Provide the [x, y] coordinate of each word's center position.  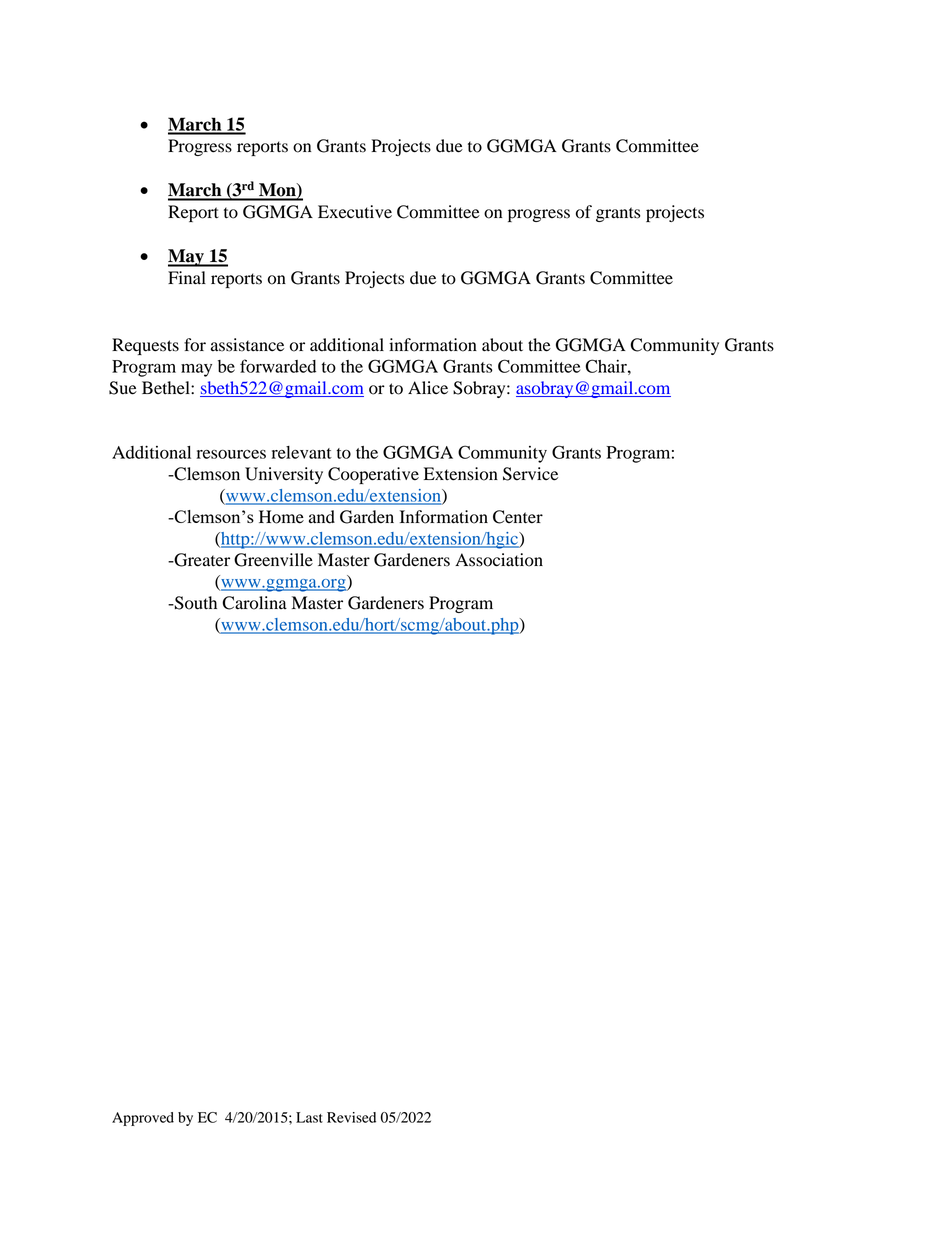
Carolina [254, 603]
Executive [355, 212]
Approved [143, 1119]
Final [187, 278]
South [195, 603]
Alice [428, 388]
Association [499, 560]
